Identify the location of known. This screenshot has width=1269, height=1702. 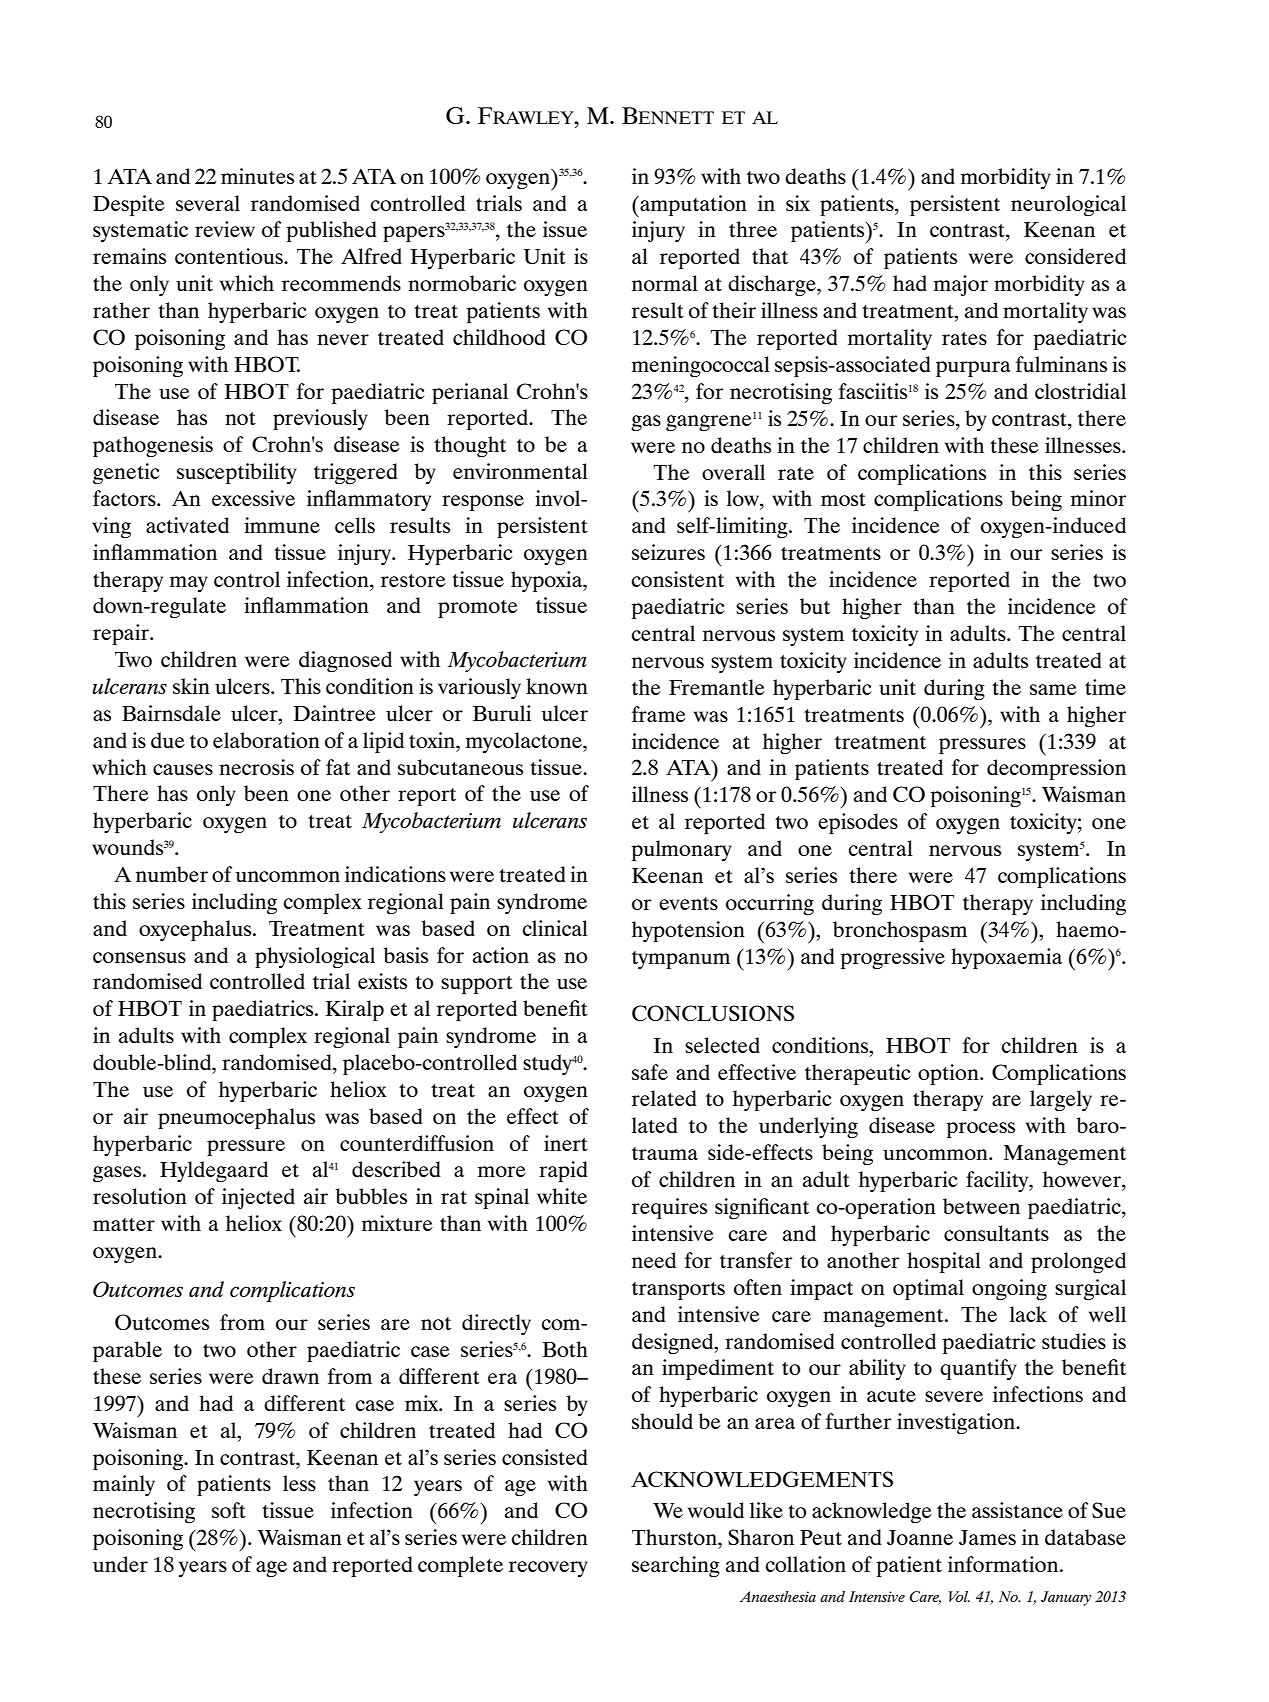
(557, 686).
